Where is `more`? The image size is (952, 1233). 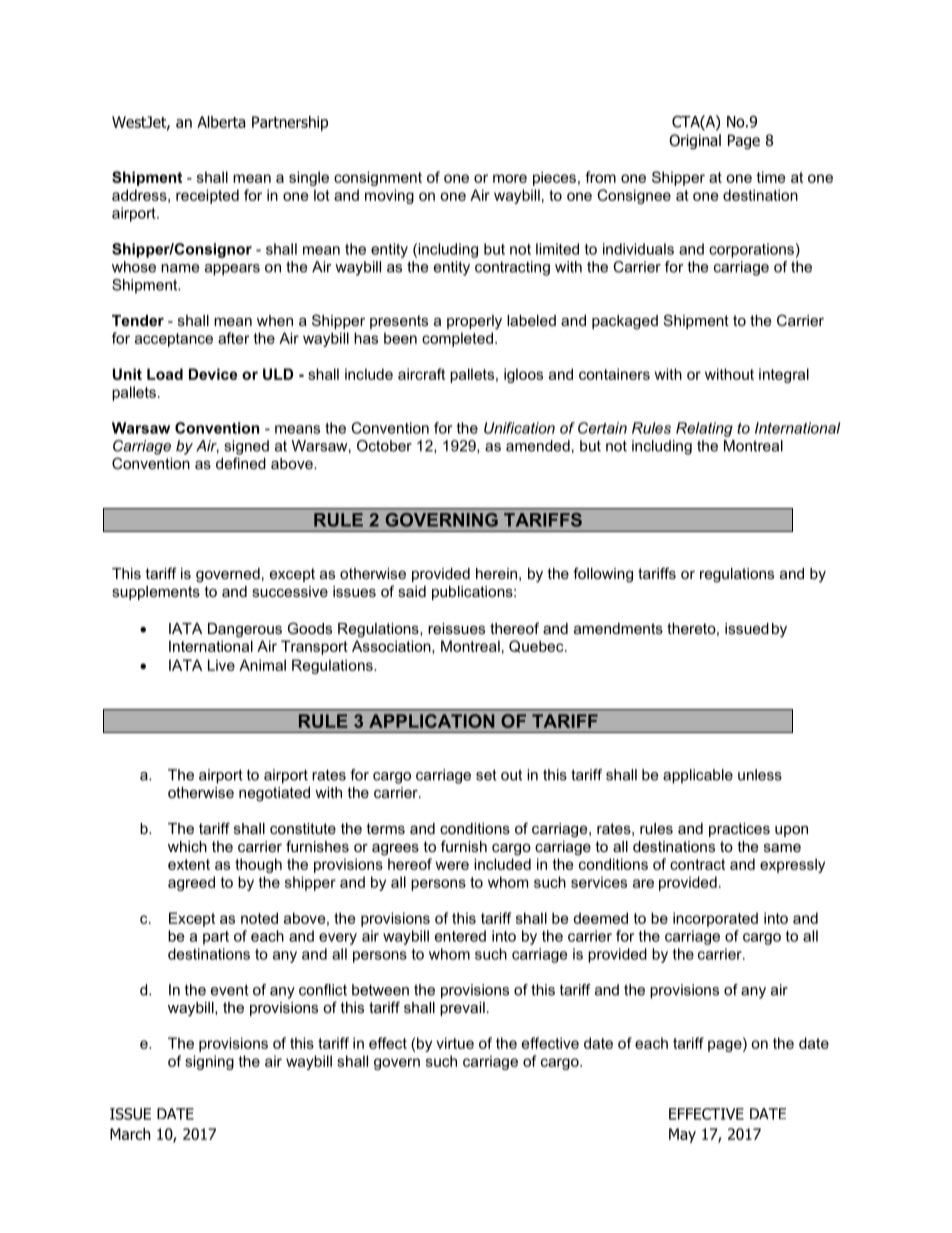 more is located at coordinates (510, 178).
